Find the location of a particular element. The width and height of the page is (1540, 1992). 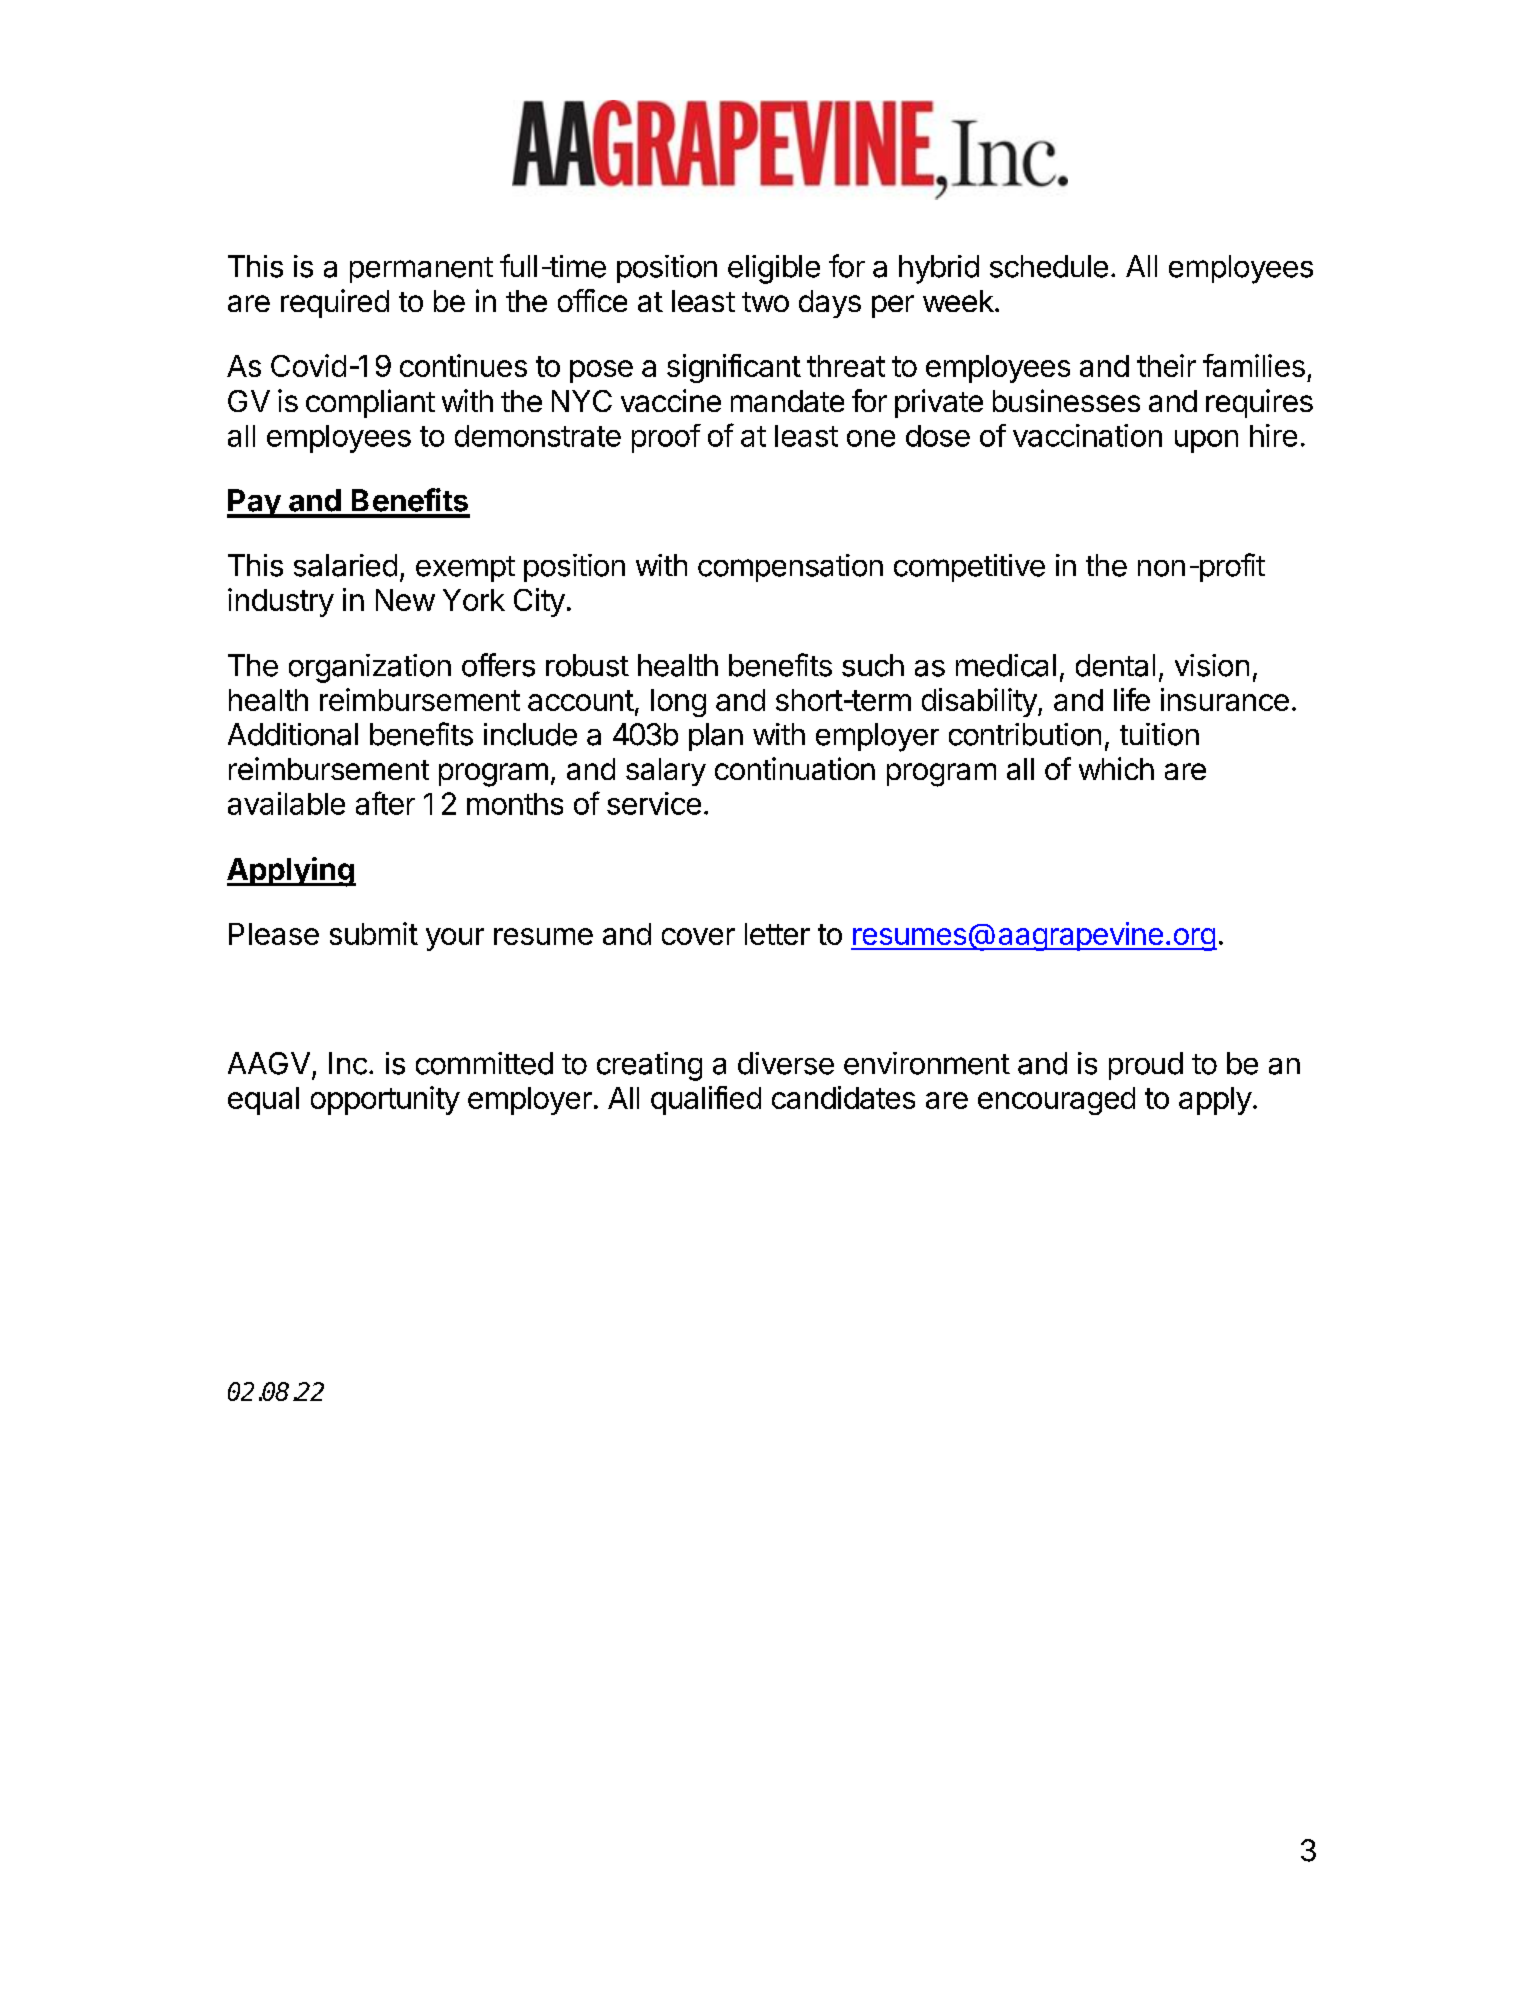

proud is located at coordinates (1146, 1066).
